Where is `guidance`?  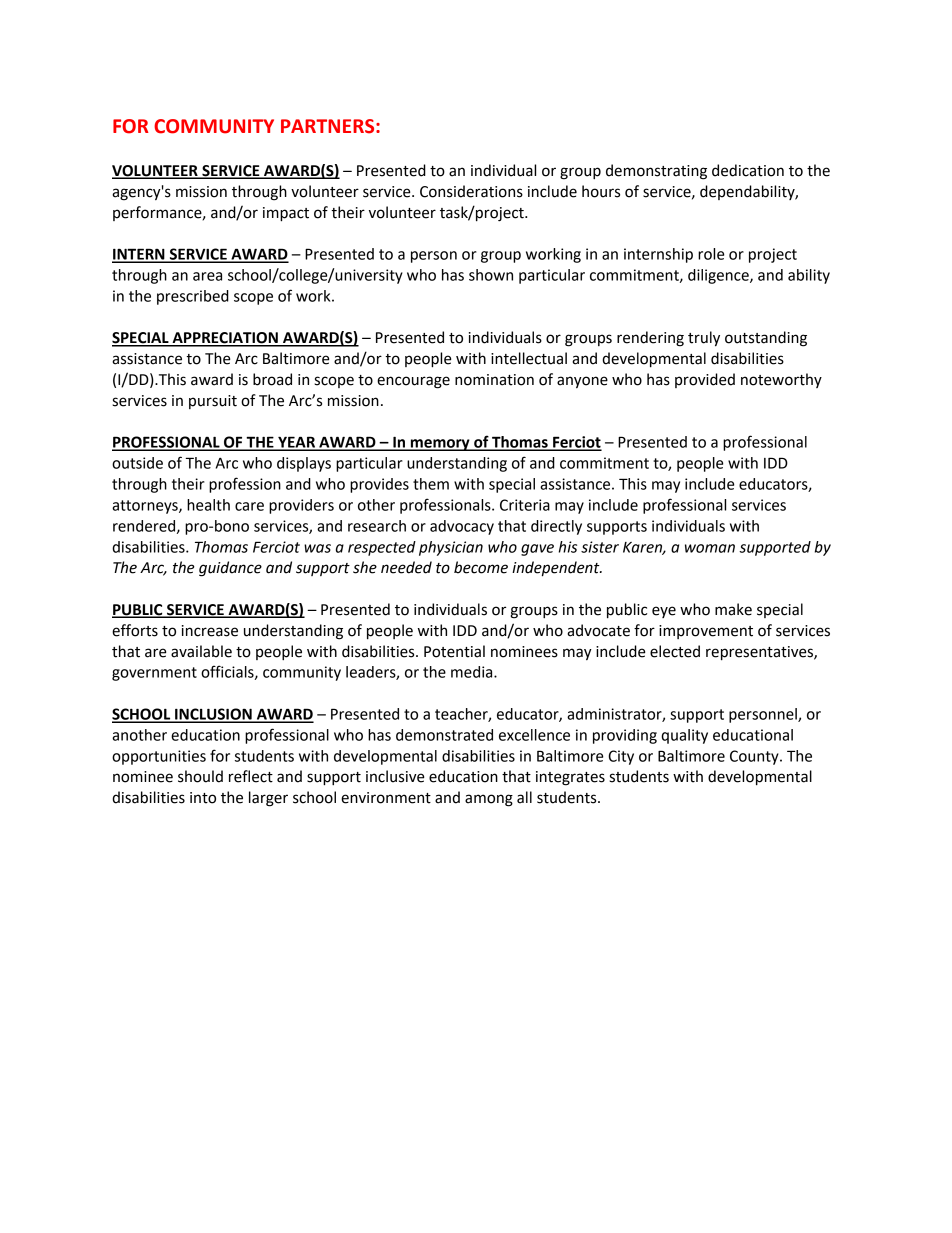 guidance is located at coordinates (230, 569).
